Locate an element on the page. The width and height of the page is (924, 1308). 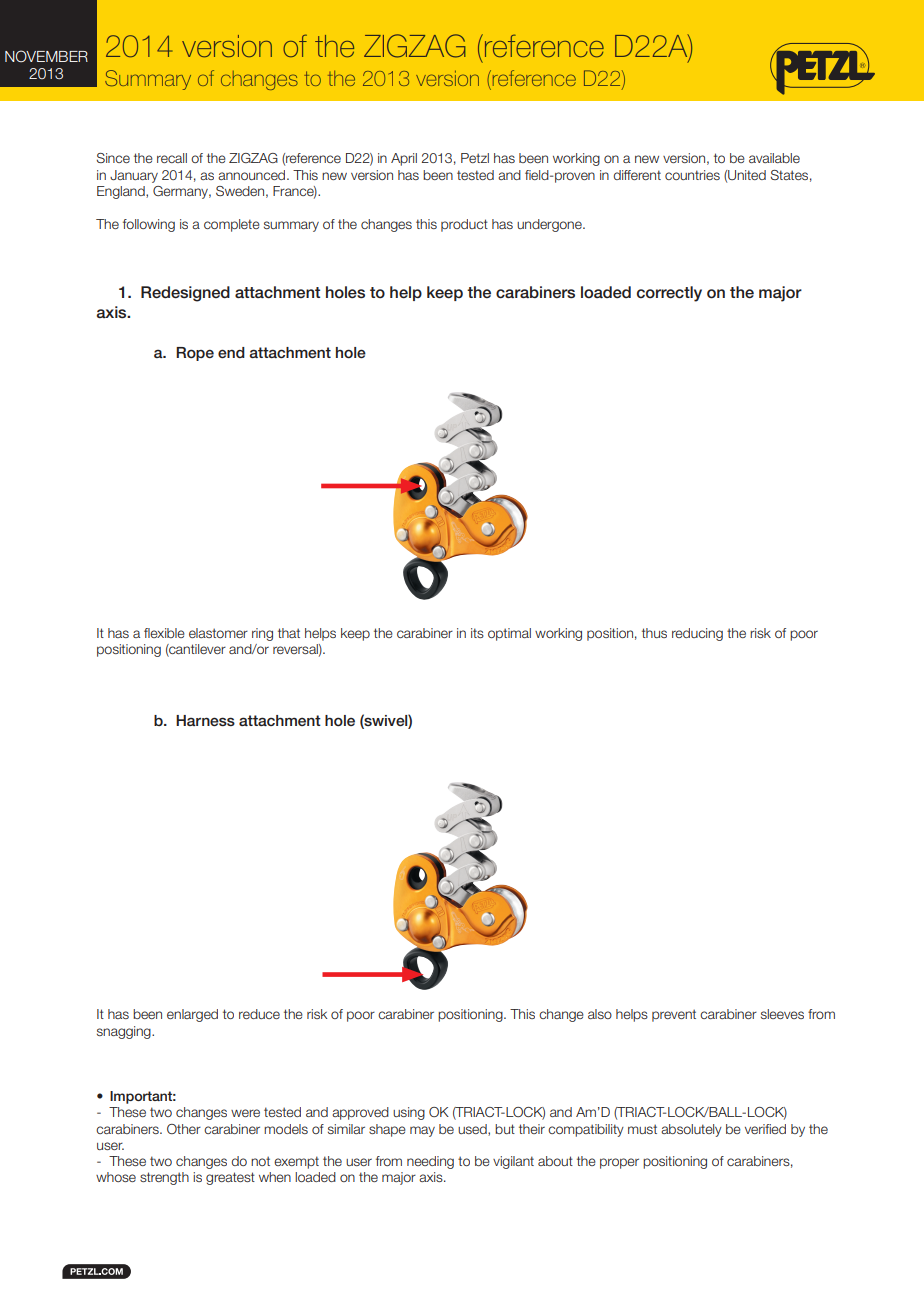
April is located at coordinates (404, 159).
